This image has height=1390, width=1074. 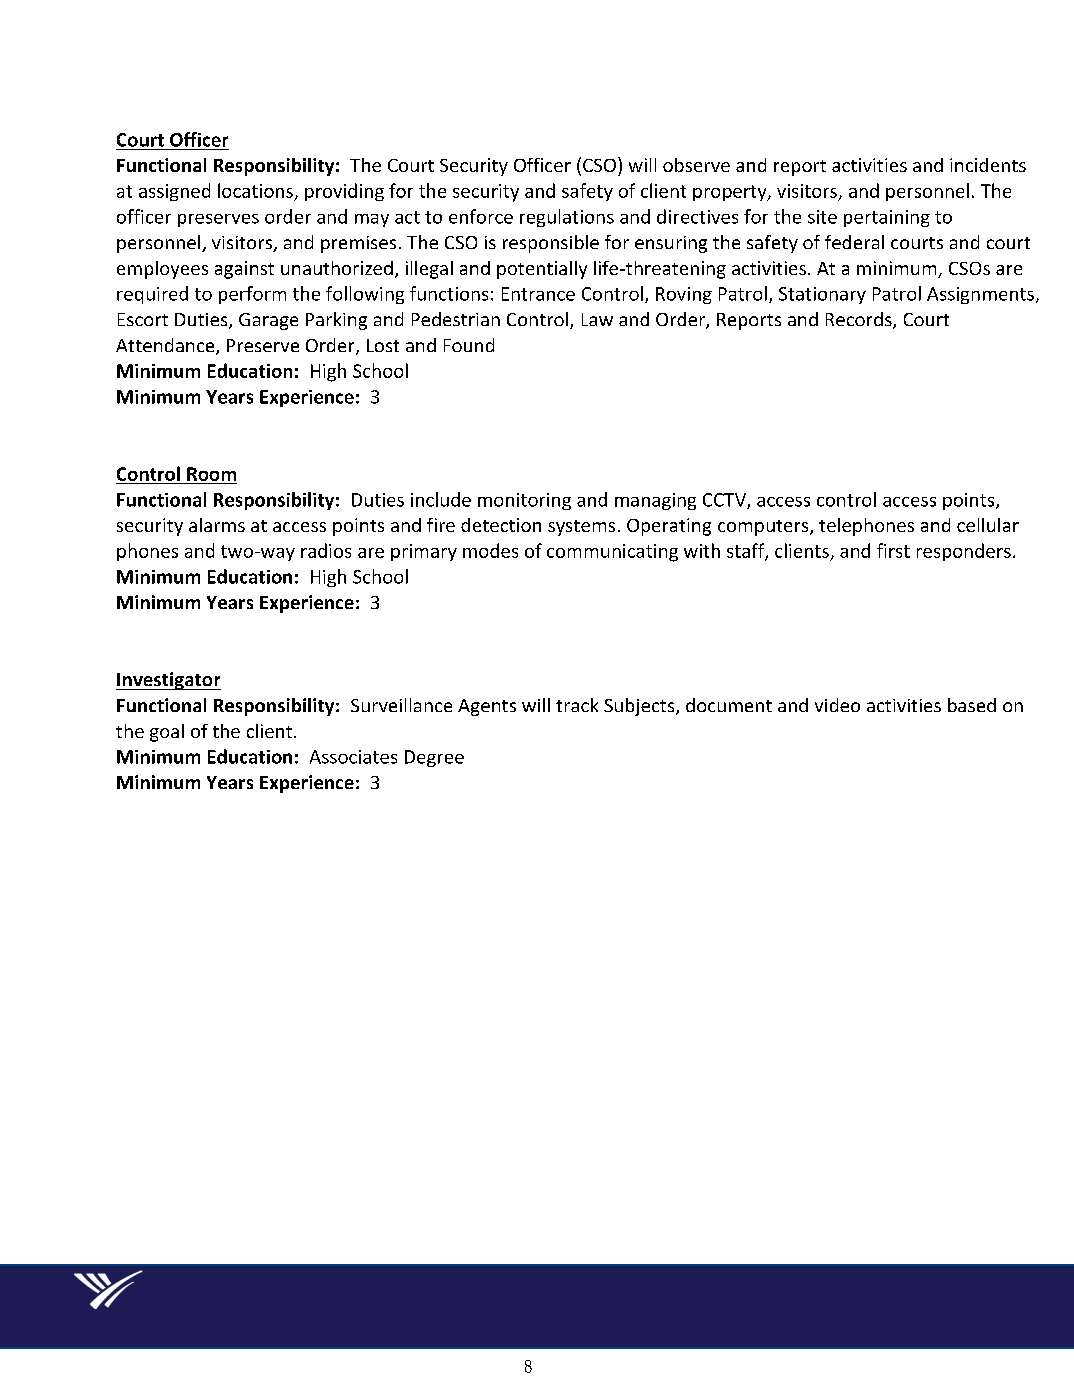 What do you see at coordinates (524, 501) in the image?
I see `monitoring` at bounding box center [524, 501].
